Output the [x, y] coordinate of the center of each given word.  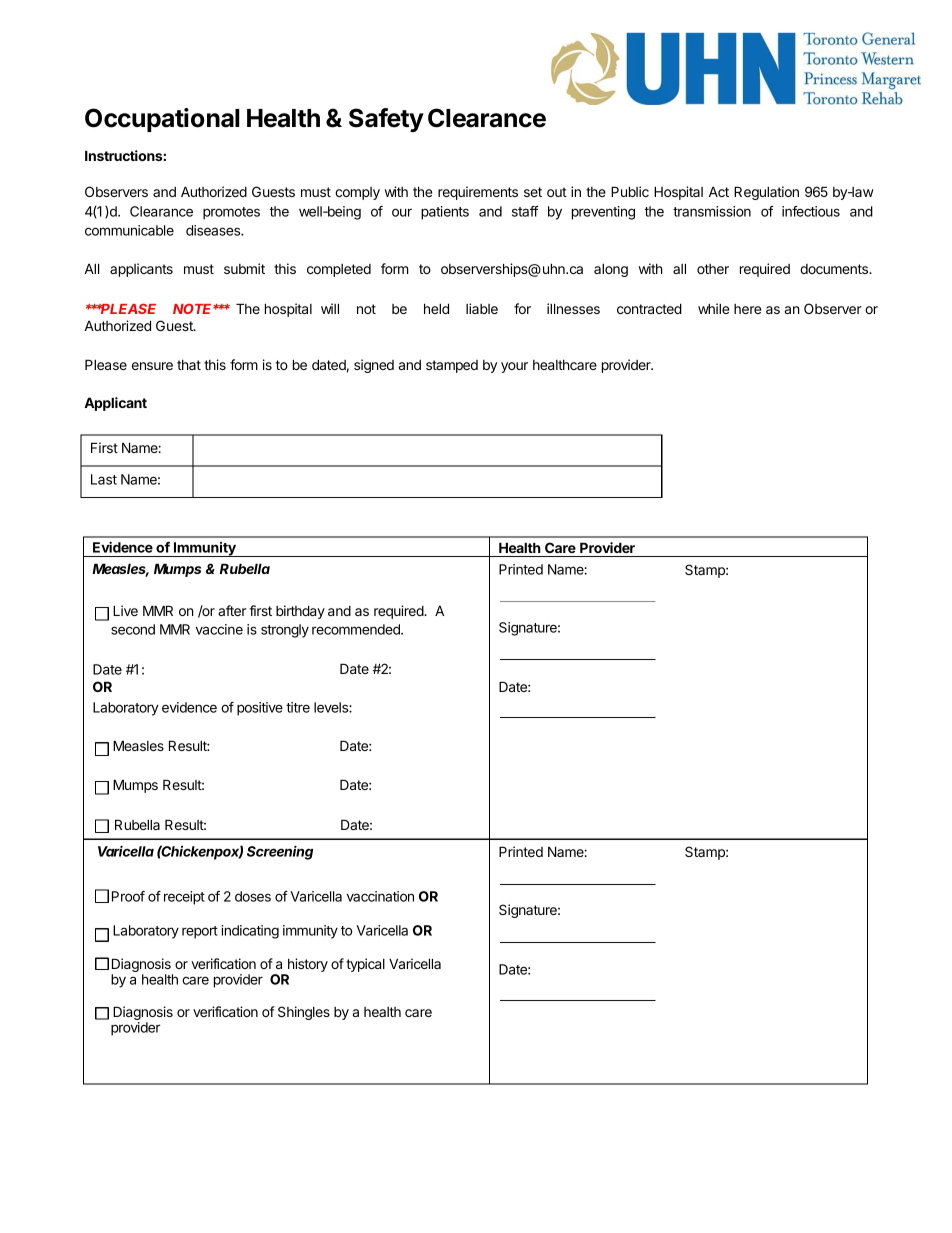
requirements [478, 193]
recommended [357, 629]
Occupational [162, 120]
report [200, 932]
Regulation [766, 193]
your [514, 367]
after [232, 610]
